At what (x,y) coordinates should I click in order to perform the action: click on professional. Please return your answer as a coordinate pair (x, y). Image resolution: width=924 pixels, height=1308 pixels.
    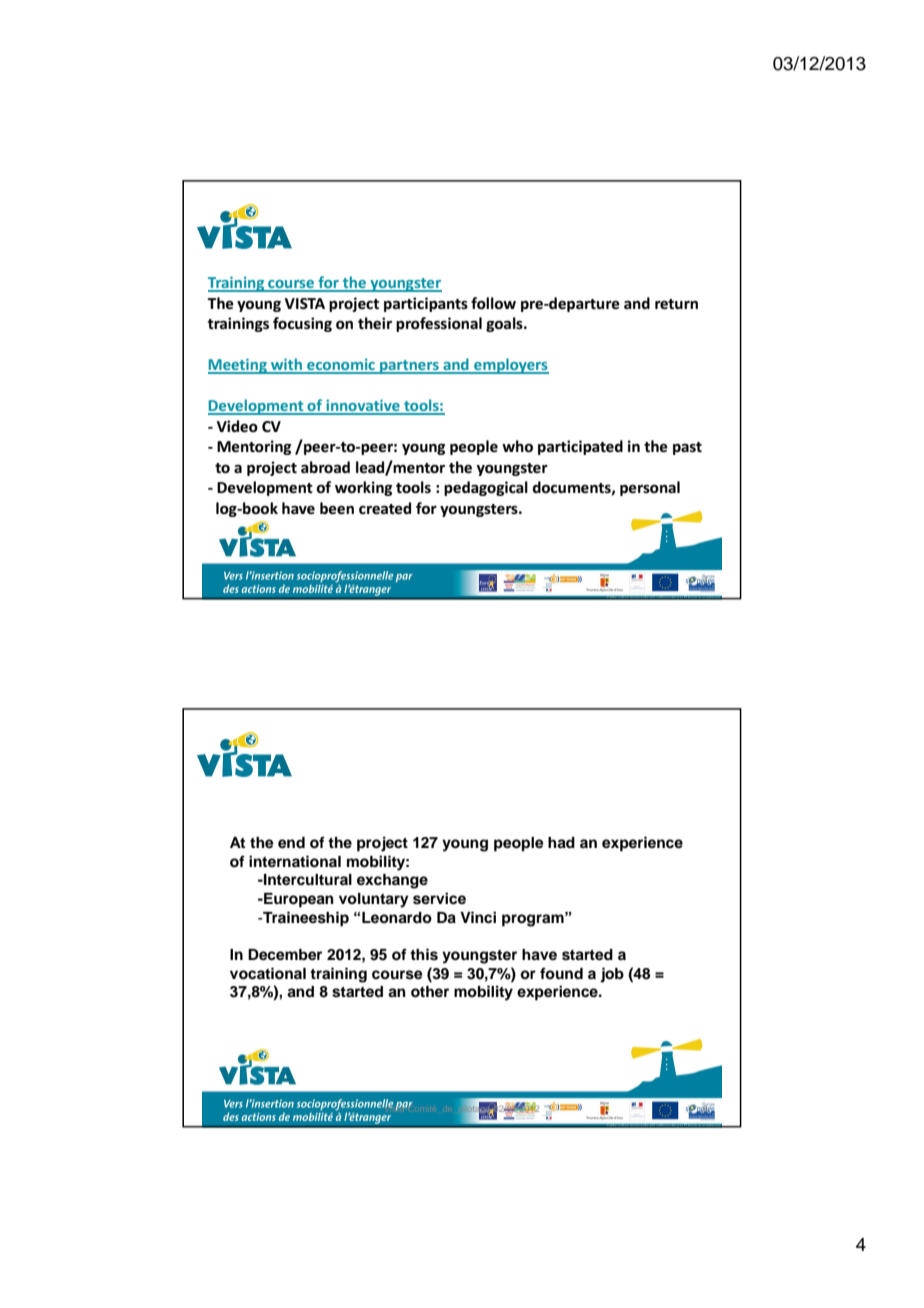
    Looking at the image, I should click on (439, 324).
